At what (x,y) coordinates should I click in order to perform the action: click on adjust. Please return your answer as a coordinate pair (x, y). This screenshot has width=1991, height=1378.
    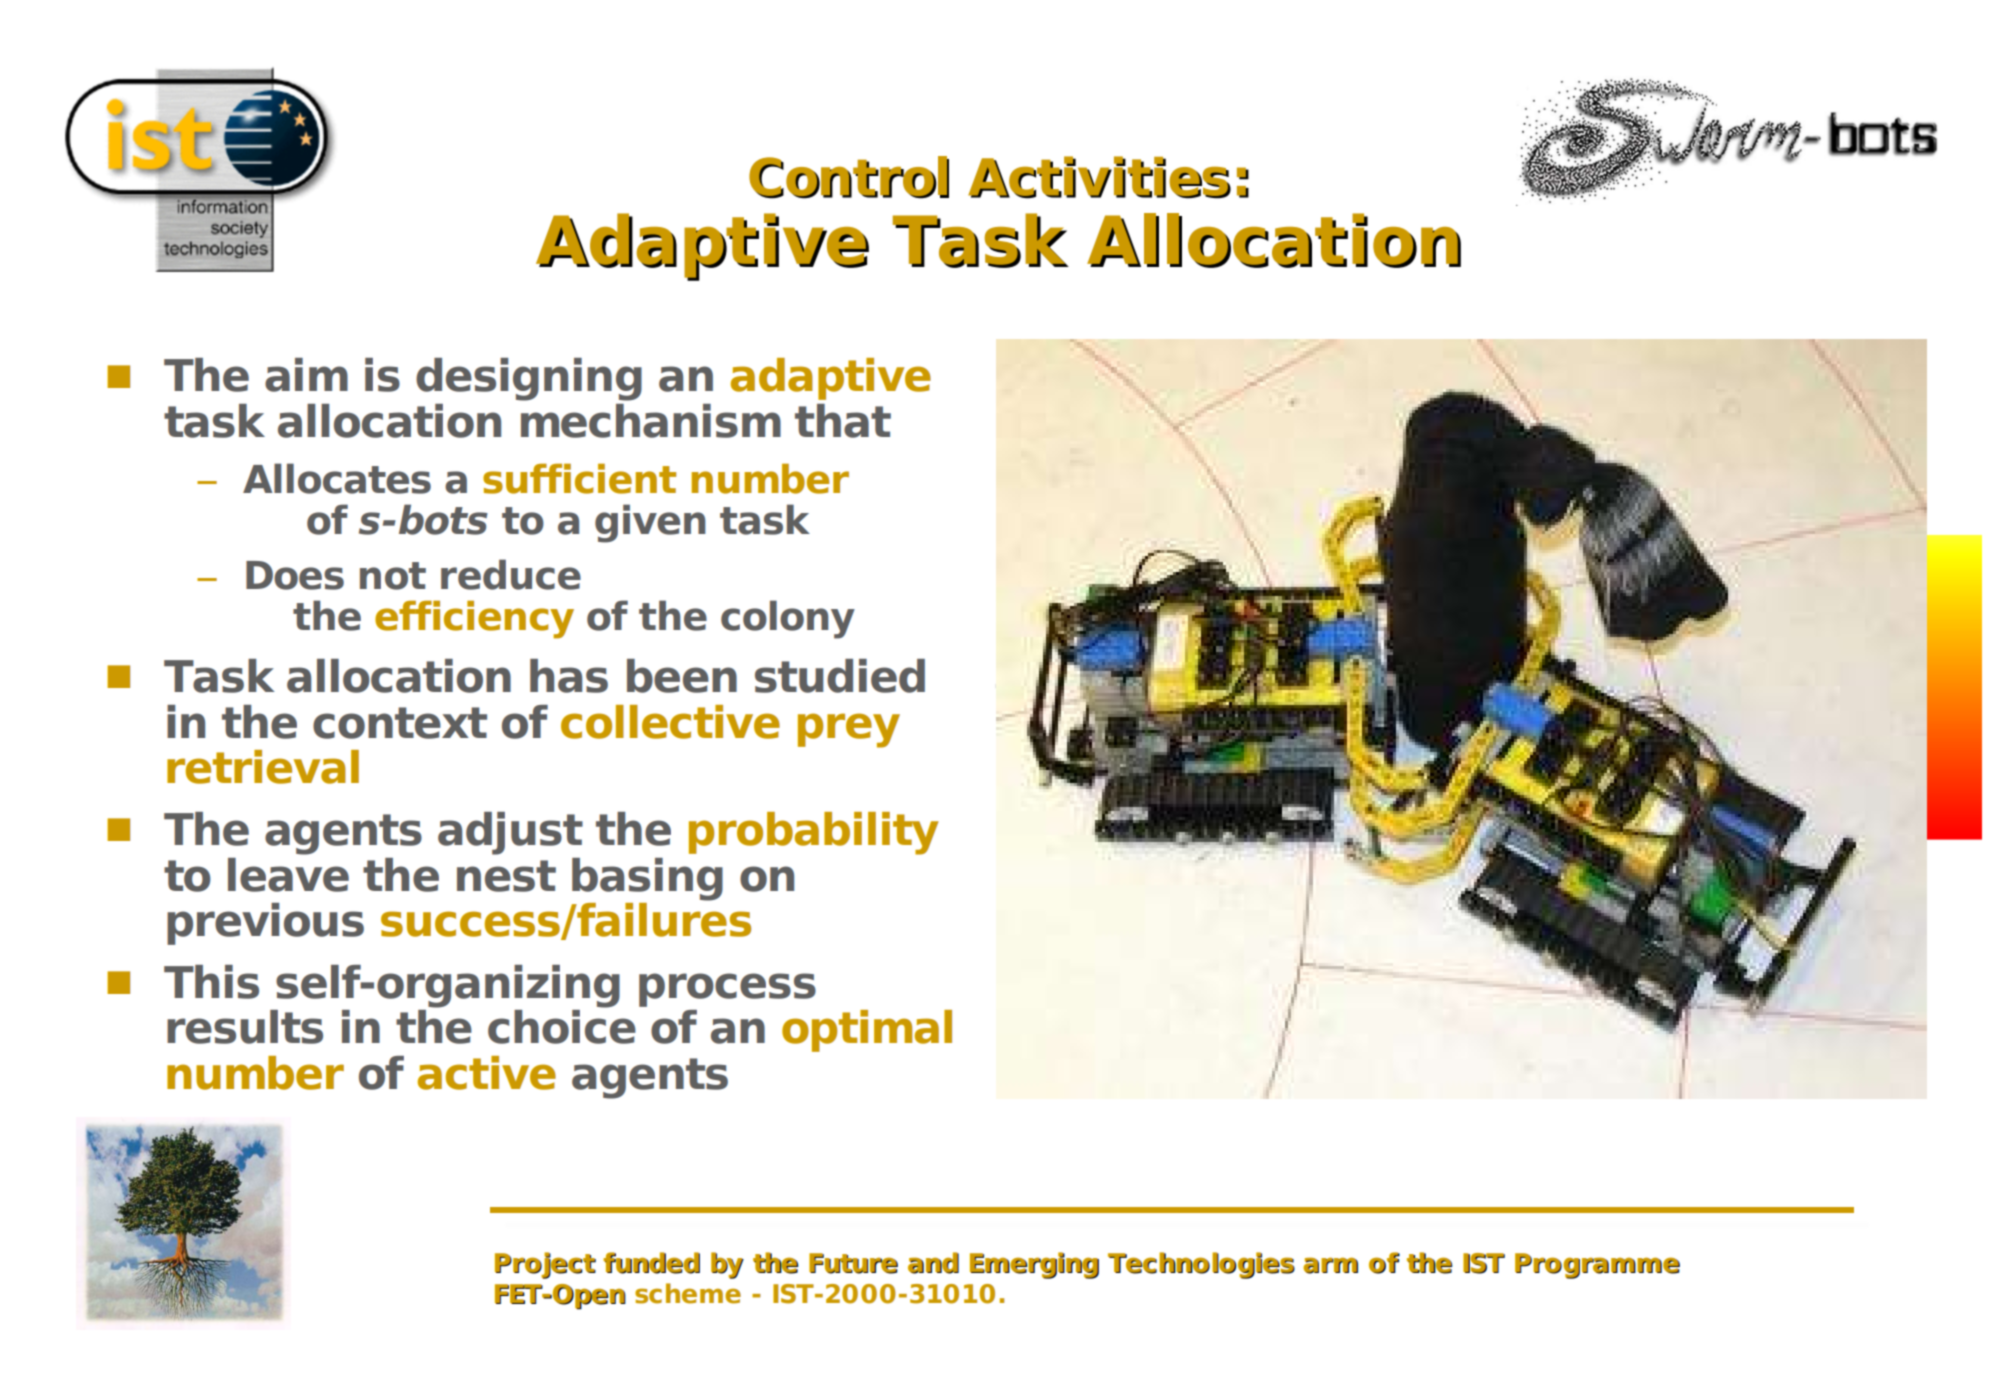
    Looking at the image, I should click on (510, 833).
